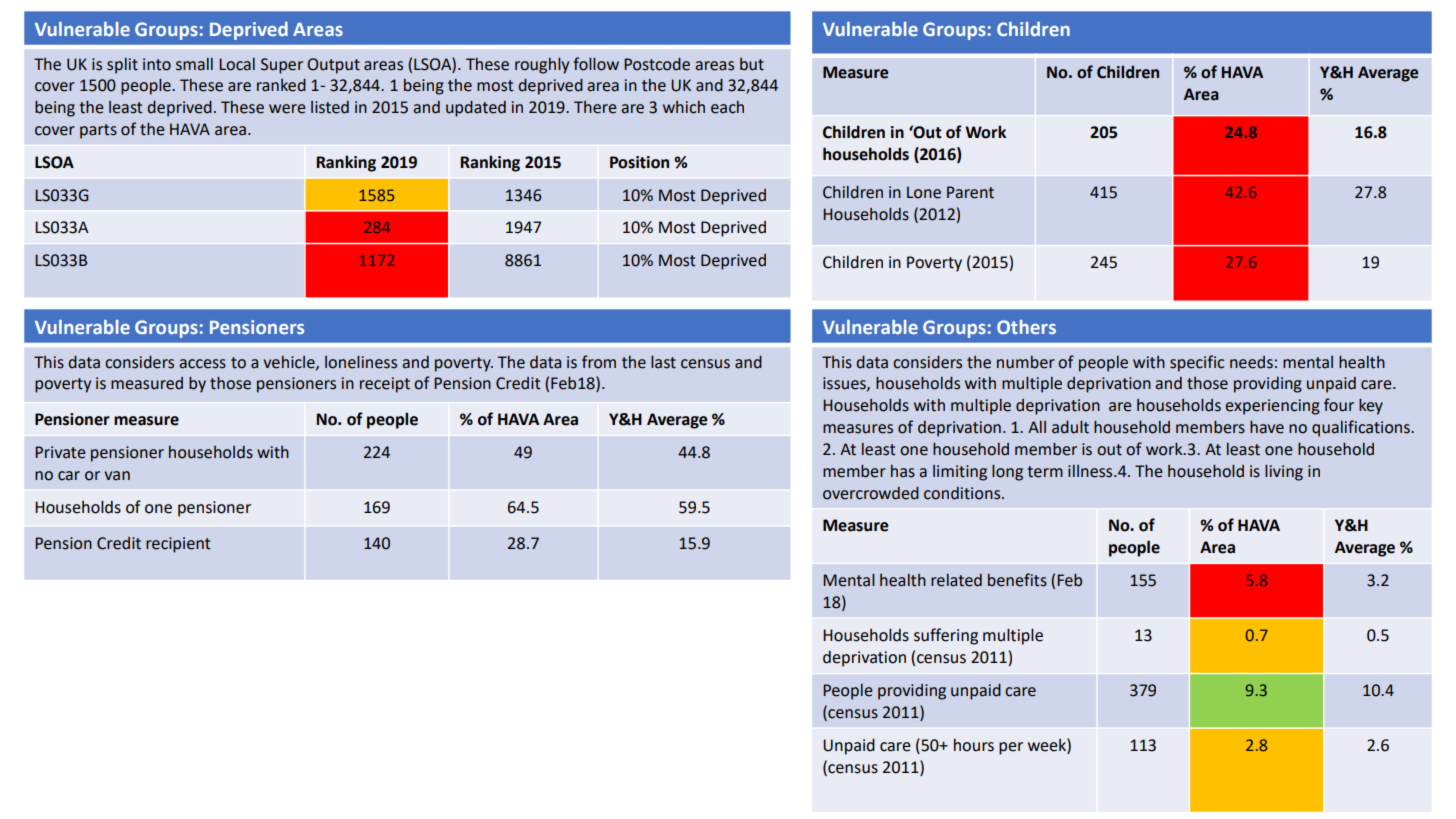 The height and width of the page is (819, 1456). Describe the element at coordinates (752, 64) in the page. I see `but` at that location.
